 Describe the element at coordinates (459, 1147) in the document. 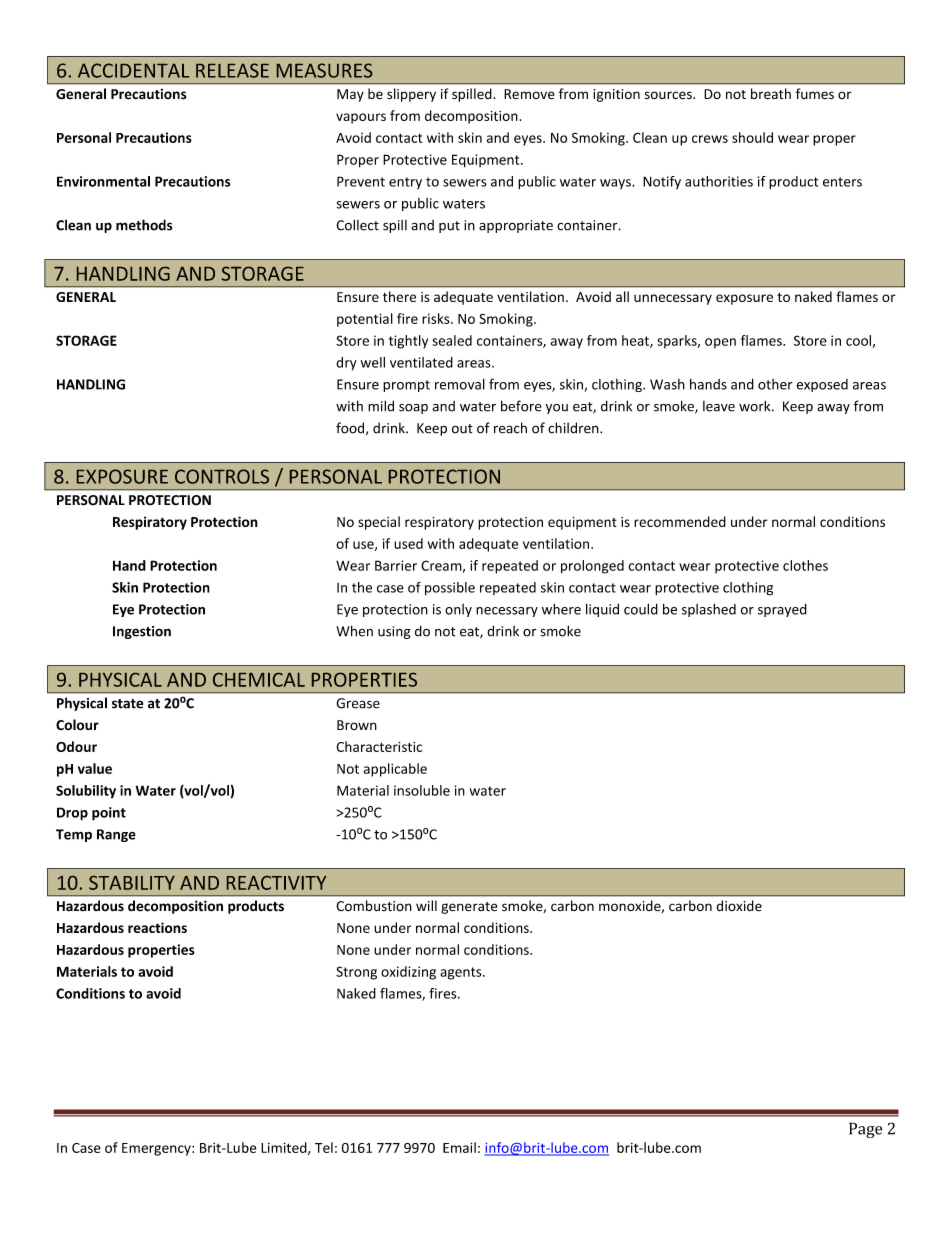

I see `Email` at that location.
